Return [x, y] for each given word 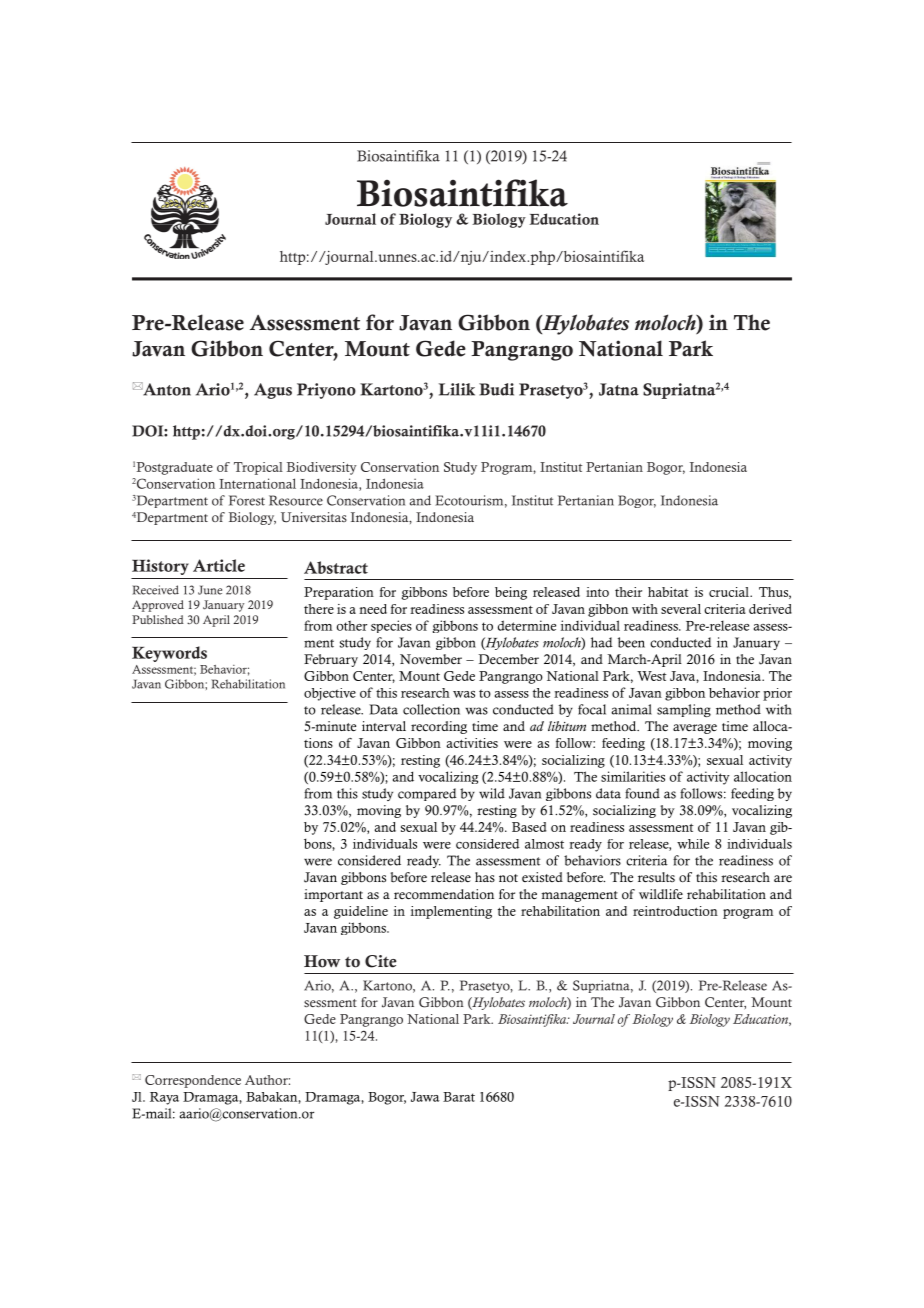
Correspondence [193, 1081]
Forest [247, 500]
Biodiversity [322, 468]
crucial [730, 592]
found [642, 793]
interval [384, 726]
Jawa [425, 1097]
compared [427, 794]
